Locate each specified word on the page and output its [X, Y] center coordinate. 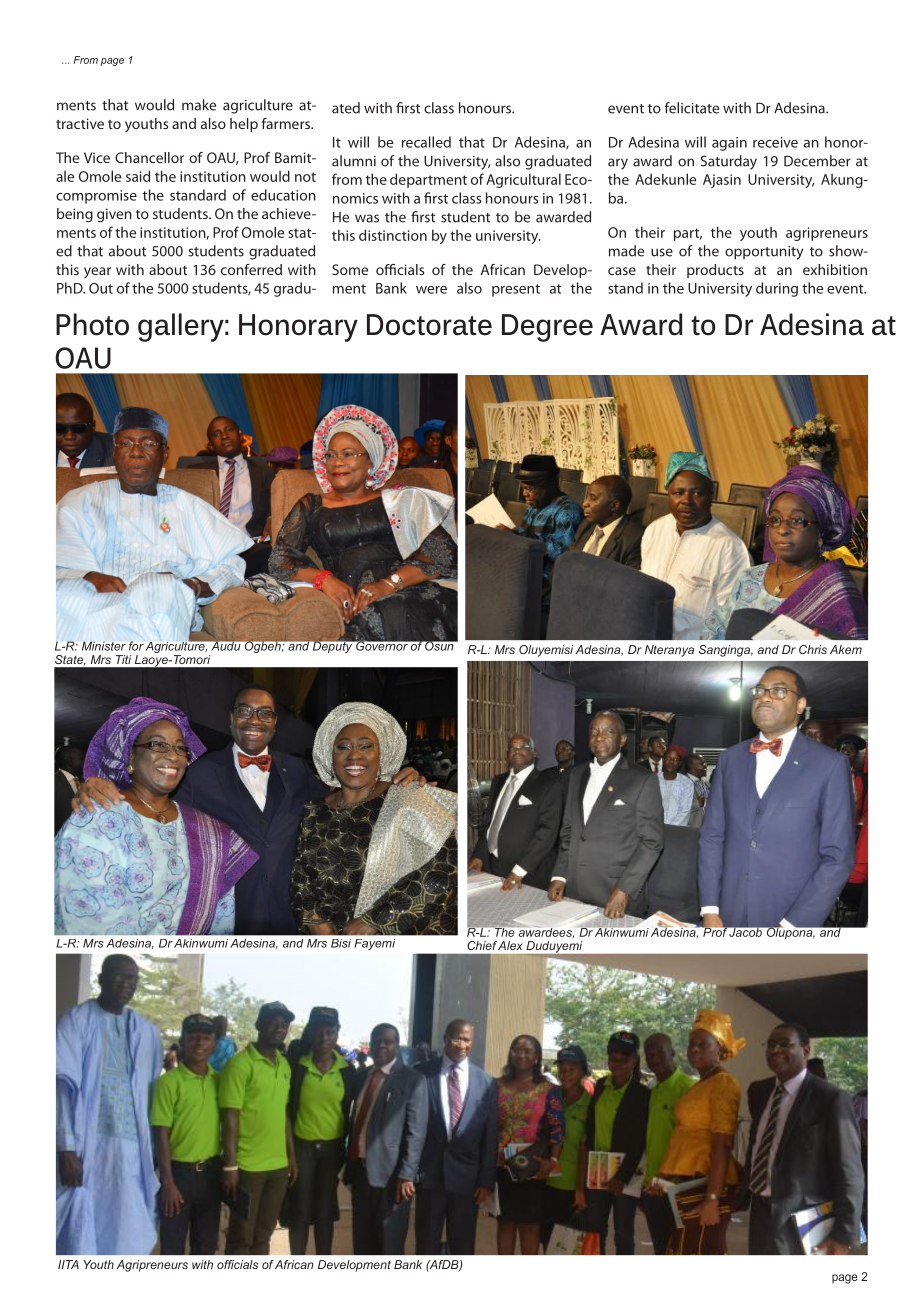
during [777, 289]
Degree [547, 328]
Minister [104, 646]
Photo [92, 324]
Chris [813, 649]
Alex [510, 945]
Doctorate [429, 325]
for [136, 646]
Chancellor [149, 157]
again [729, 144]
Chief [482, 945]
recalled [426, 142]
